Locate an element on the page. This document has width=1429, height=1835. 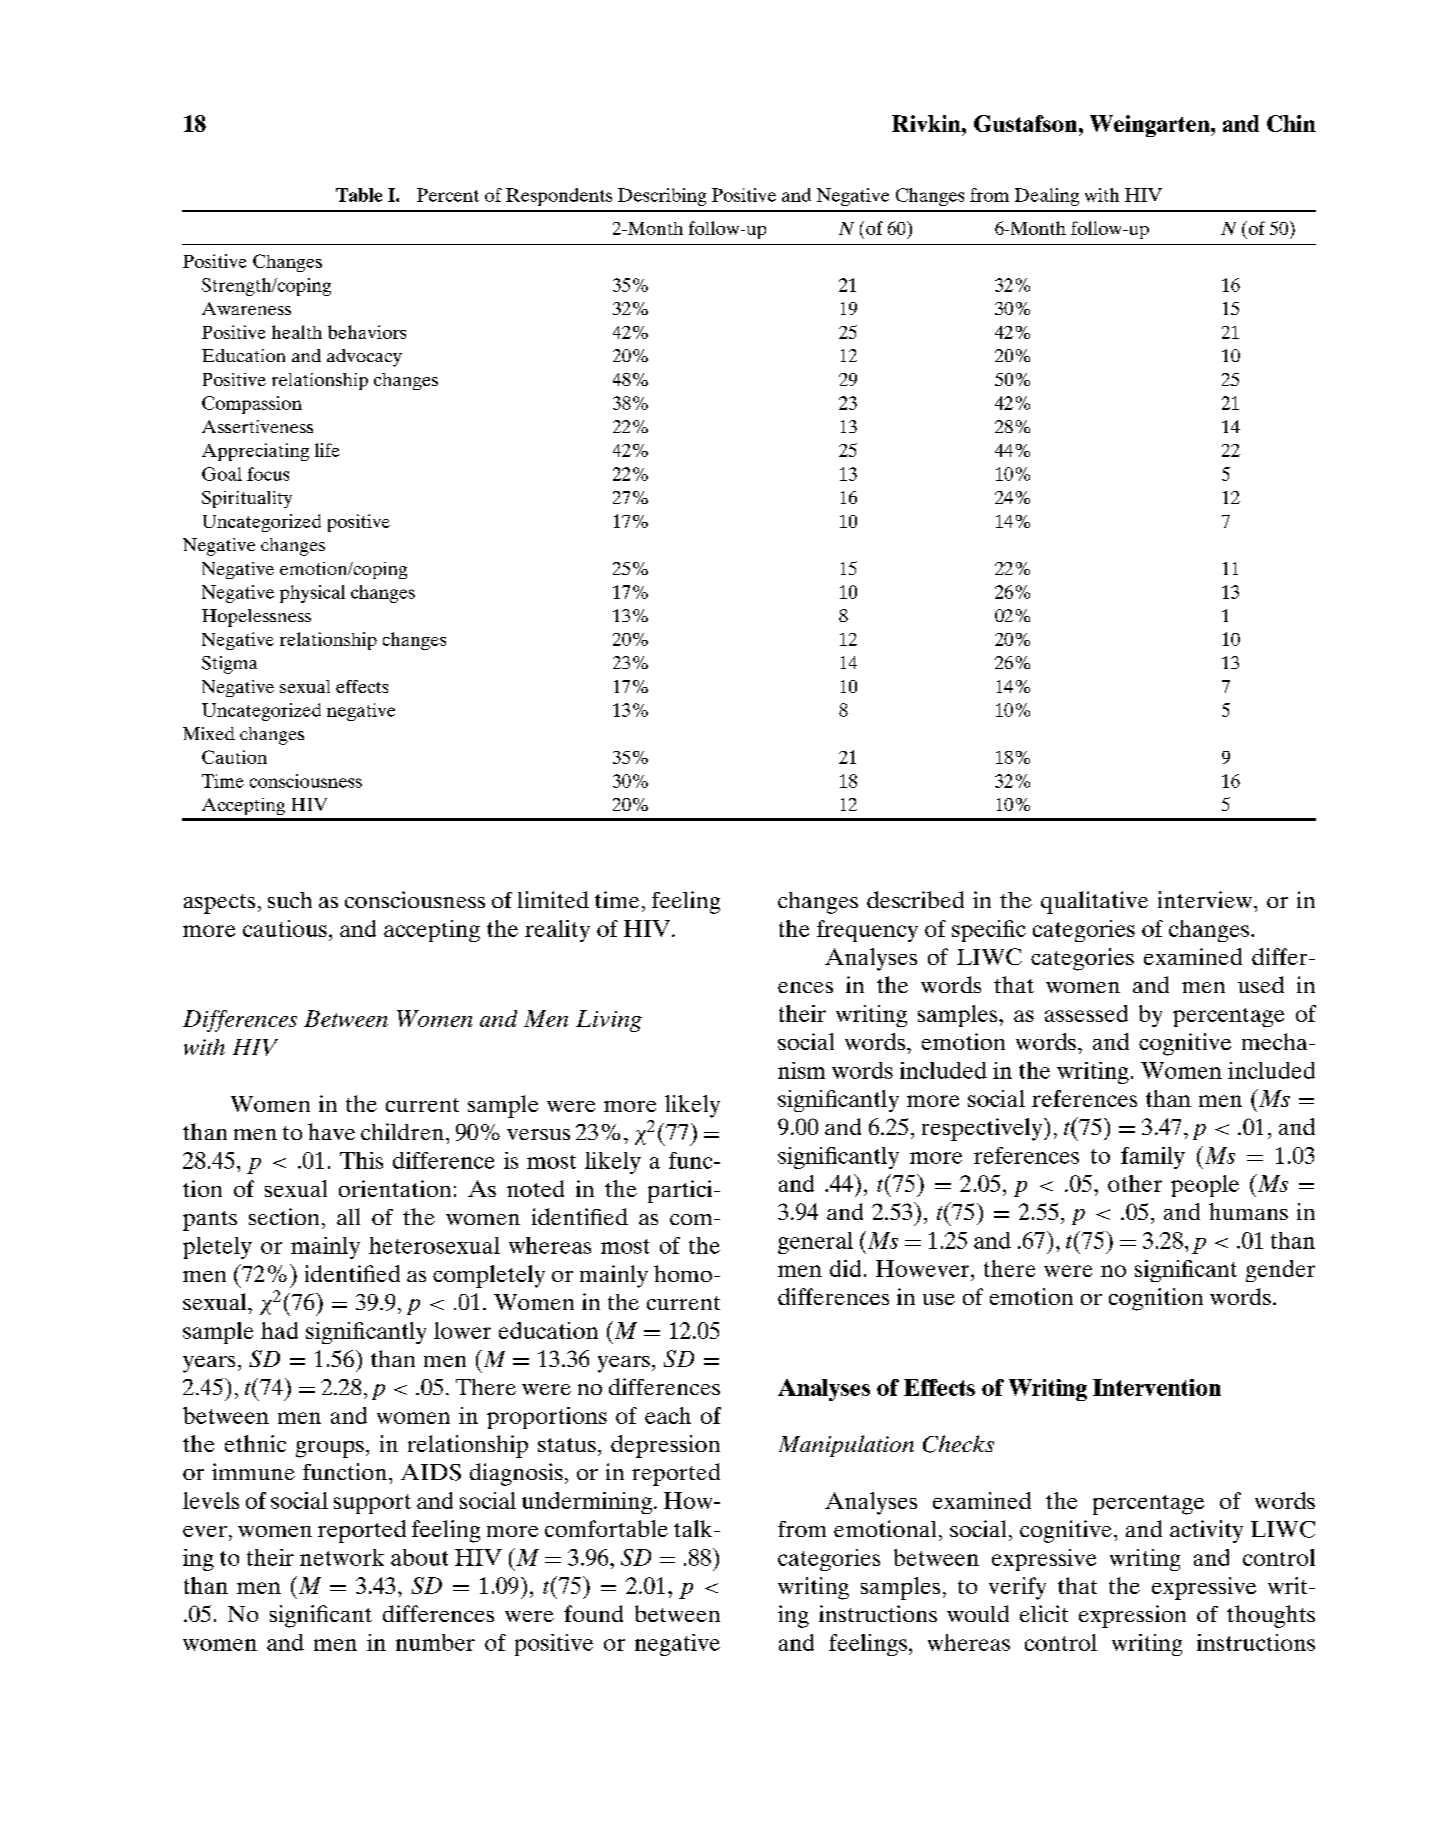
frequency is located at coordinates (867, 931).
